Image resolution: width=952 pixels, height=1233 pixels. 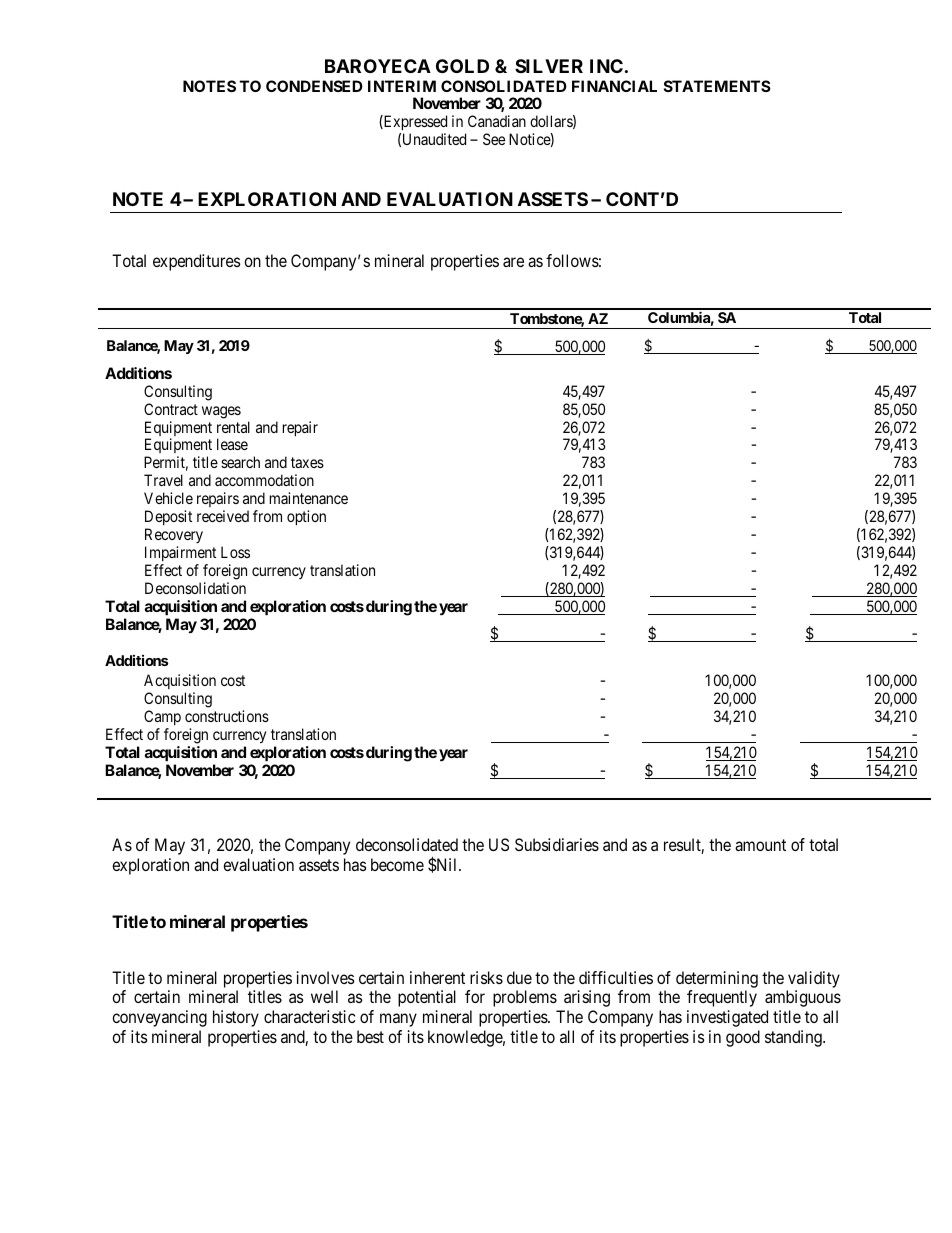 What do you see at coordinates (221, 412) in the document?
I see `wages` at bounding box center [221, 412].
